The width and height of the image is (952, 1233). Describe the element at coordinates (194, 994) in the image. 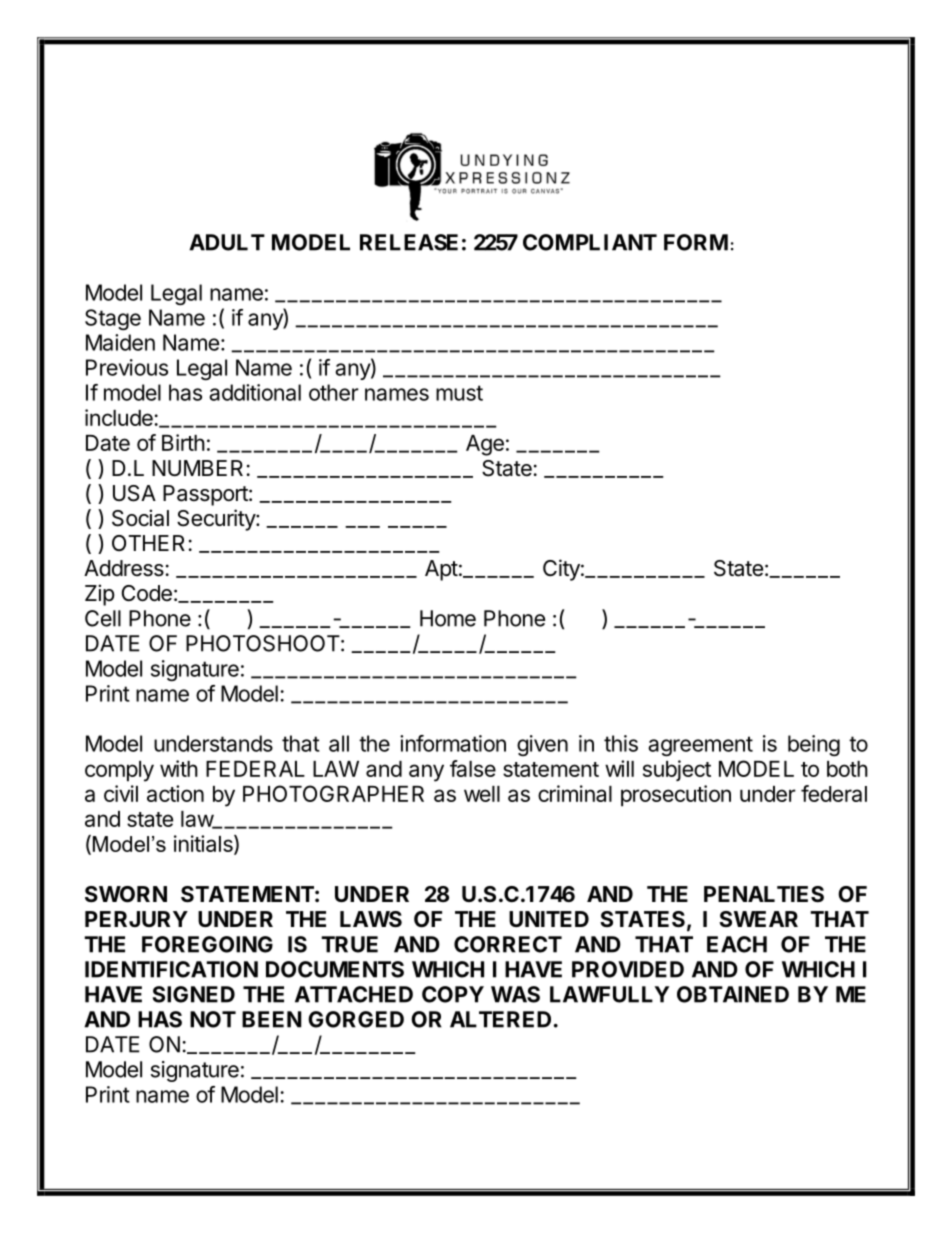

I see `SIGNED` at that location.
